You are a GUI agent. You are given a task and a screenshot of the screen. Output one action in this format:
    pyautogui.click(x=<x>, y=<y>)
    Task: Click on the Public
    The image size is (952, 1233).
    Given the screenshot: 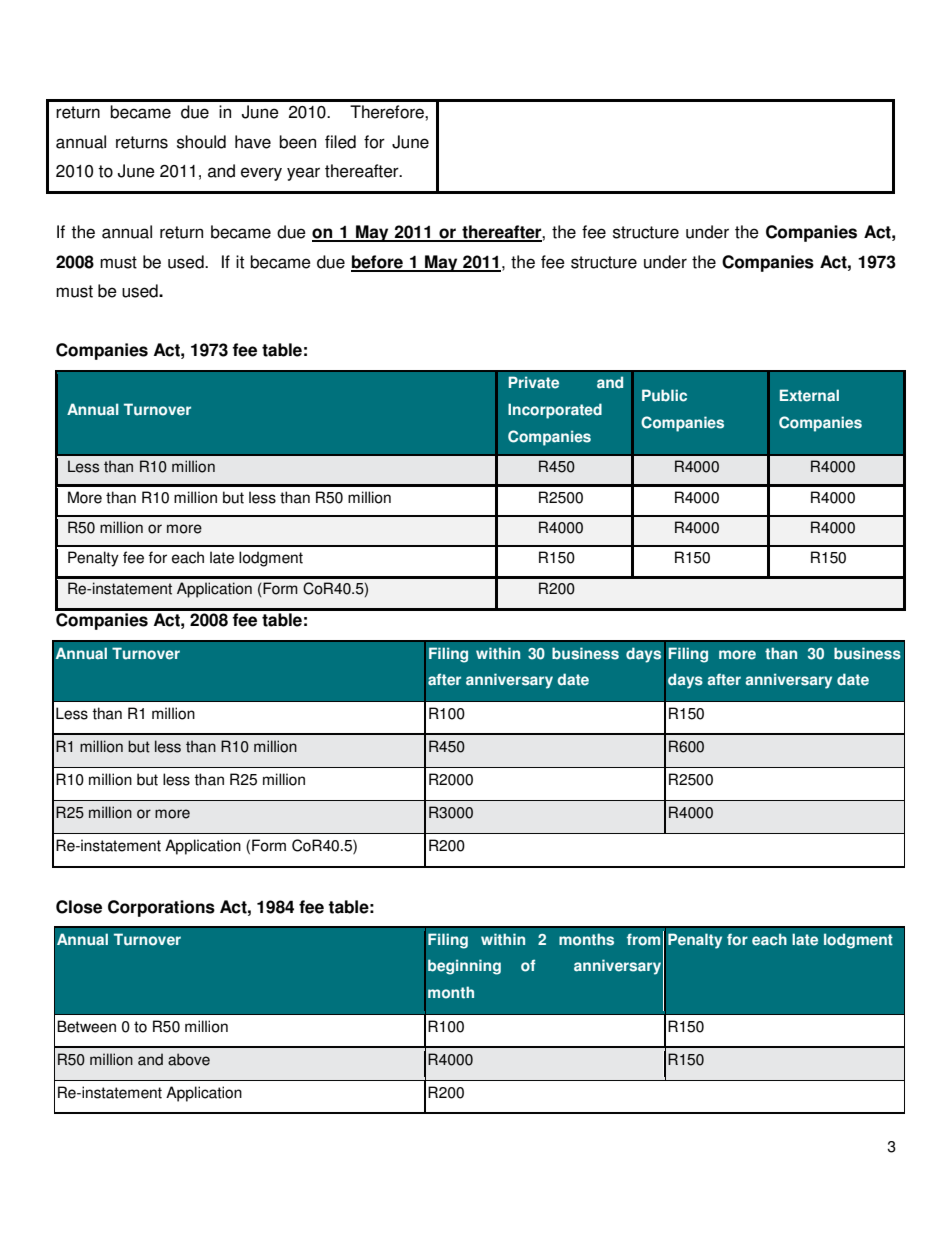 What is the action you would take?
    pyautogui.click(x=664, y=395)
